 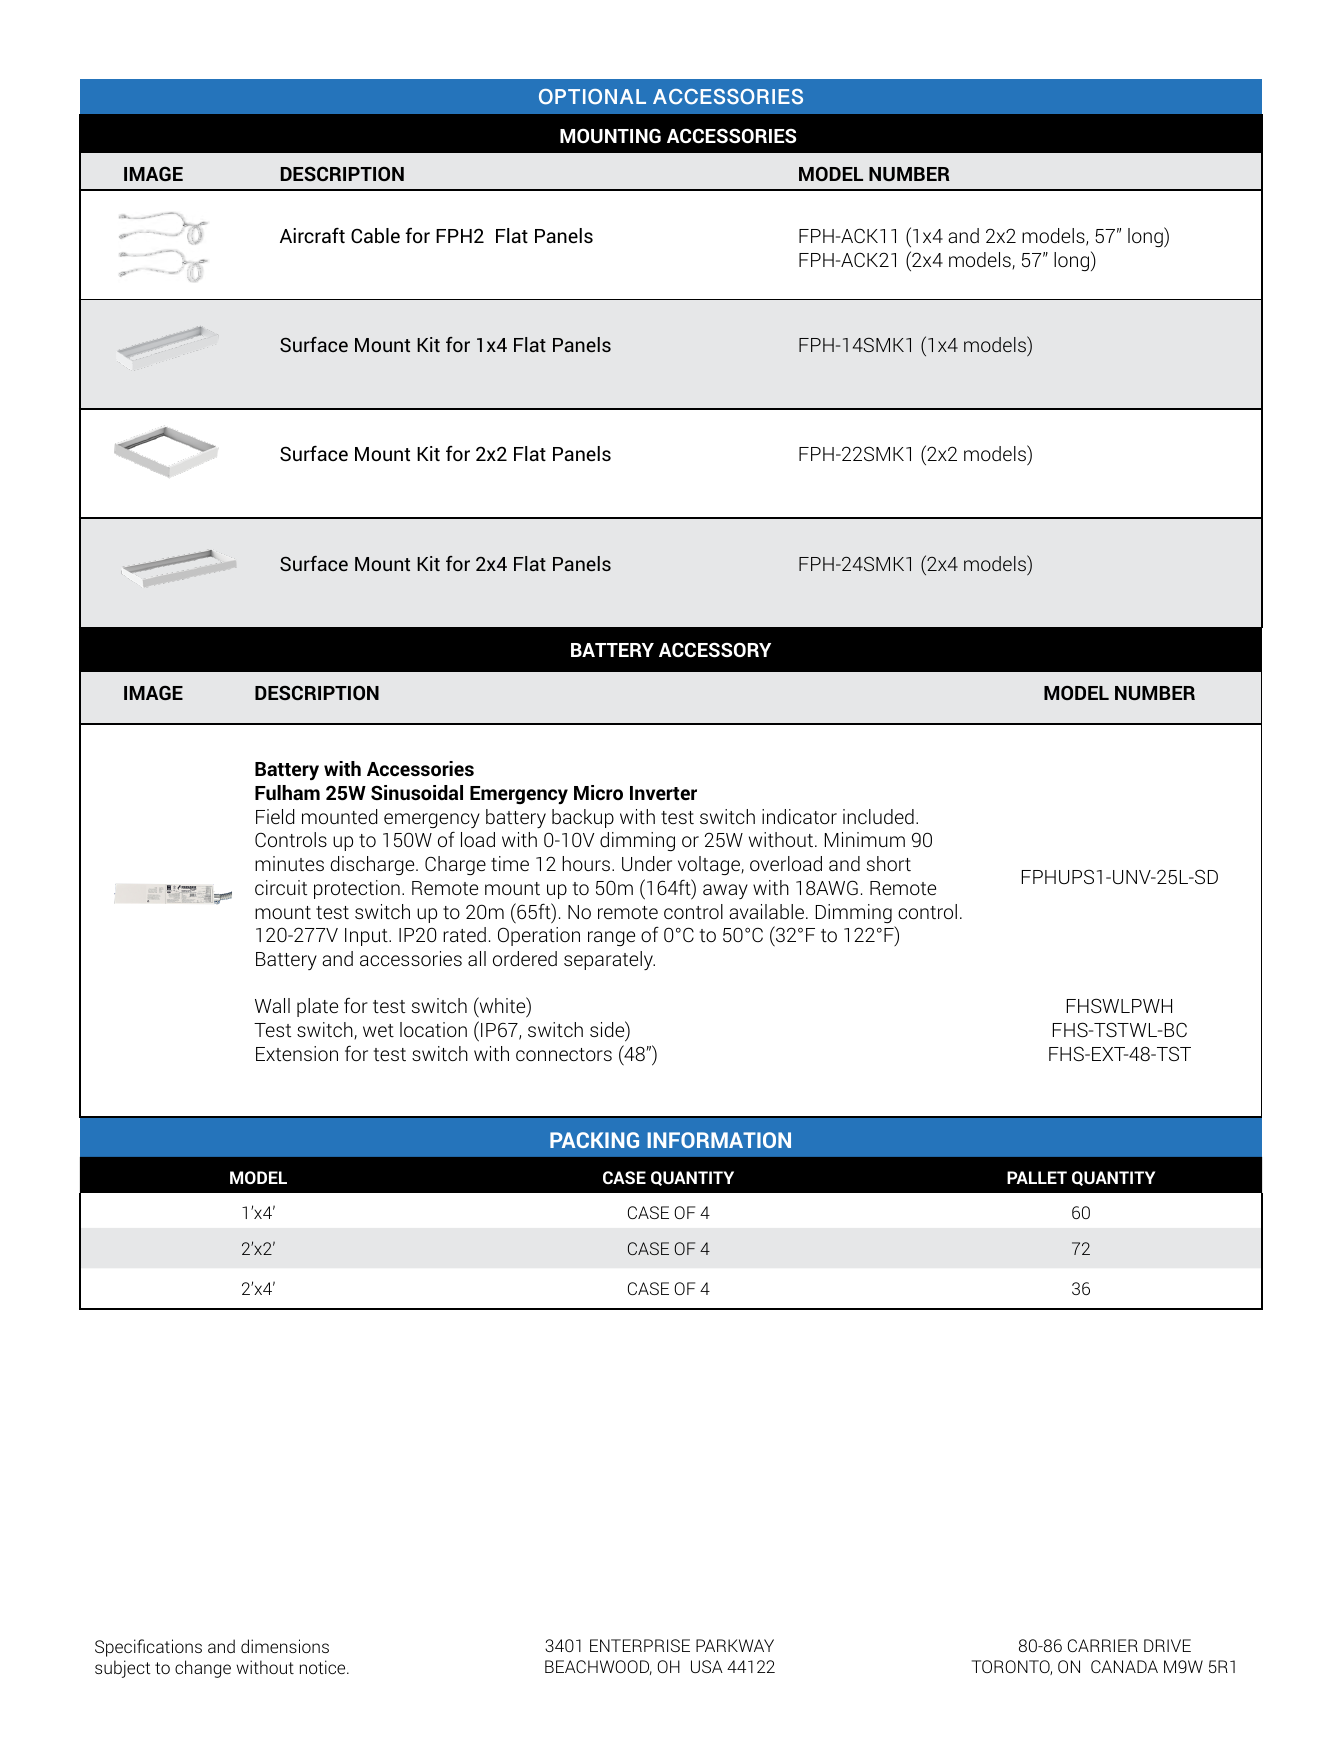 I want to click on Aircraft, so click(x=312, y=235).
